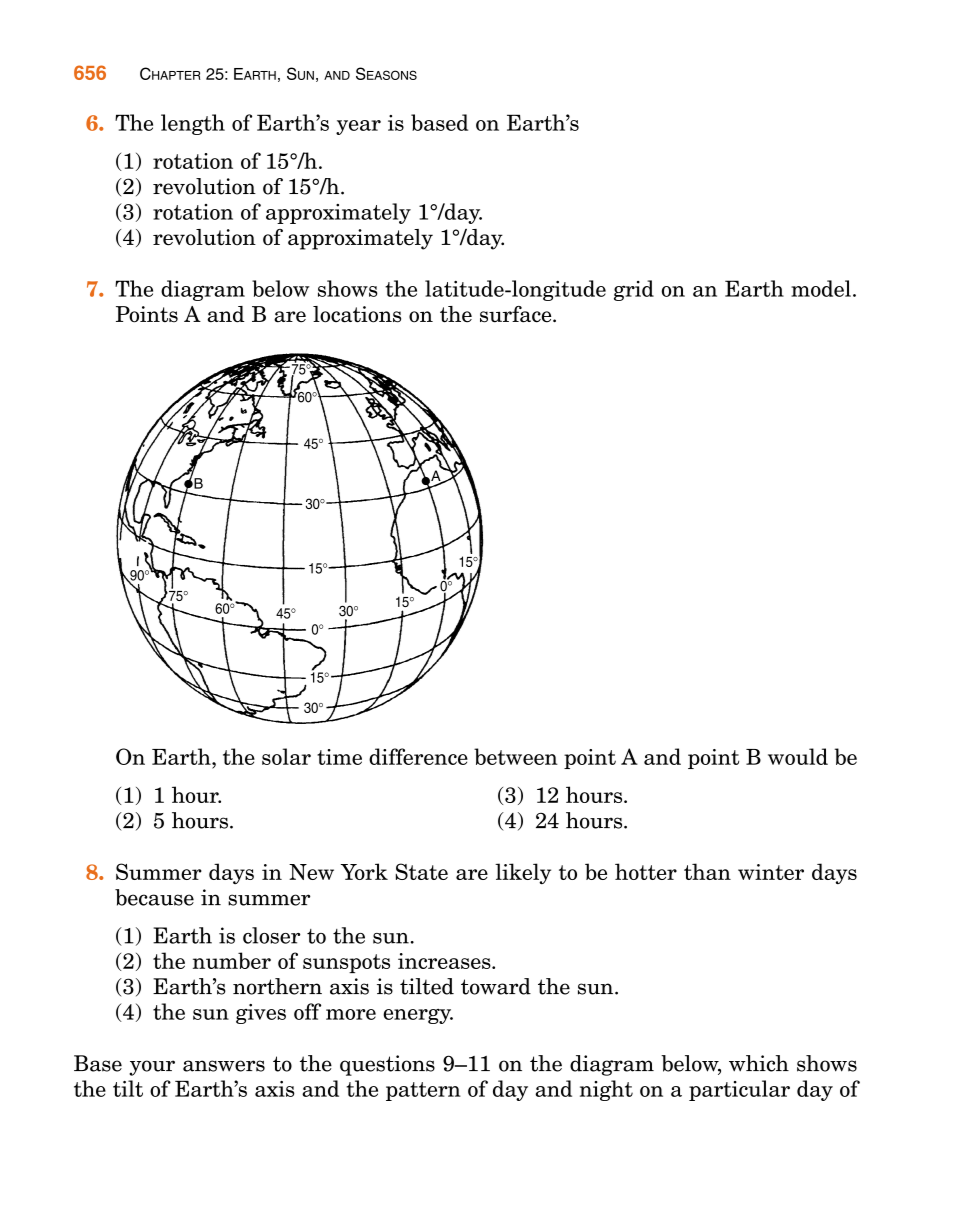  Describe the element at coordinates (423, 1091) in the screenshot. I see `pattern` at that location.
